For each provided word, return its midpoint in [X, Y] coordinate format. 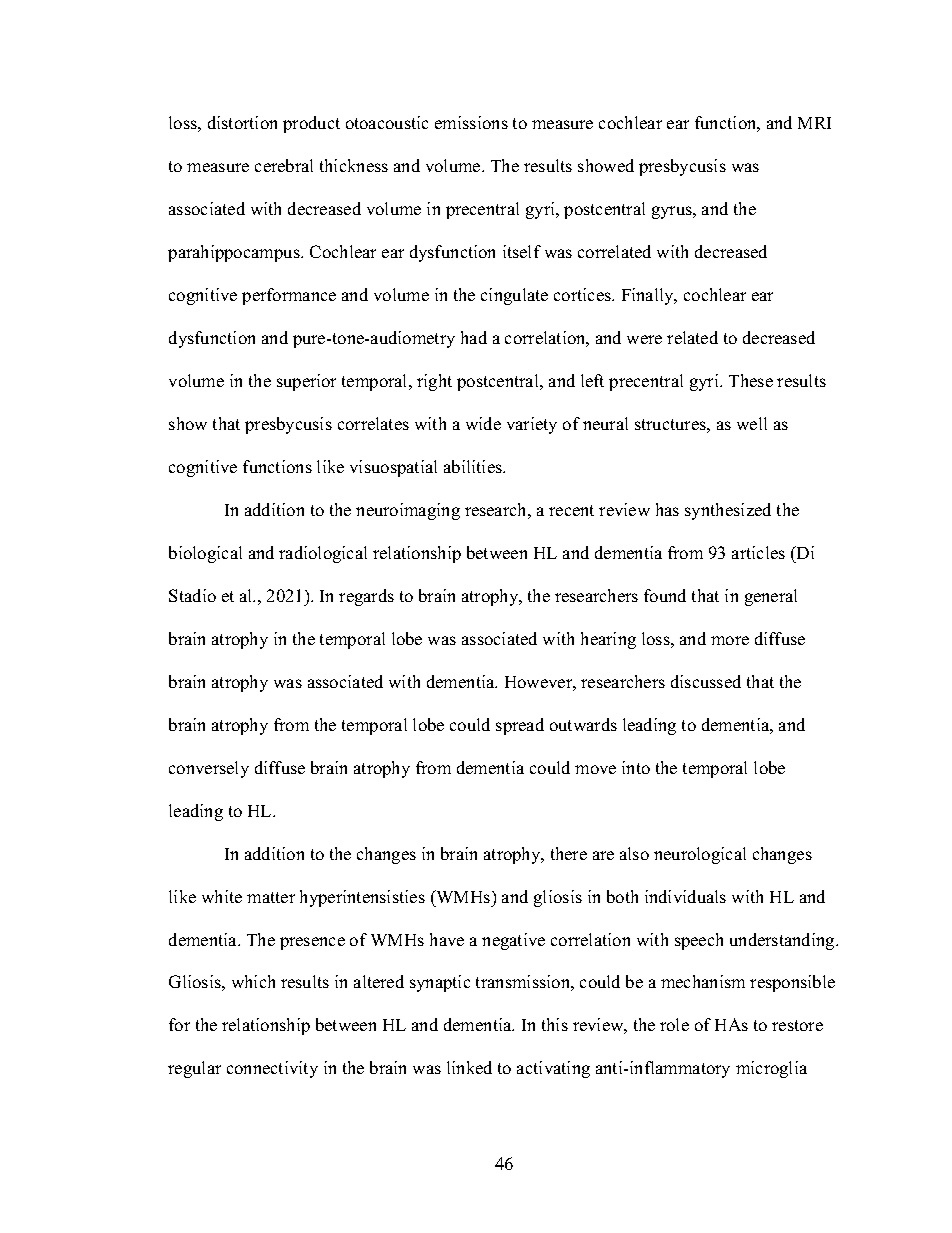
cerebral [284, 165]
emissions [471, 122]
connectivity [272, 1069]
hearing [608, 640]
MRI [814, 123]
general [771, 597]
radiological [323, 554]
